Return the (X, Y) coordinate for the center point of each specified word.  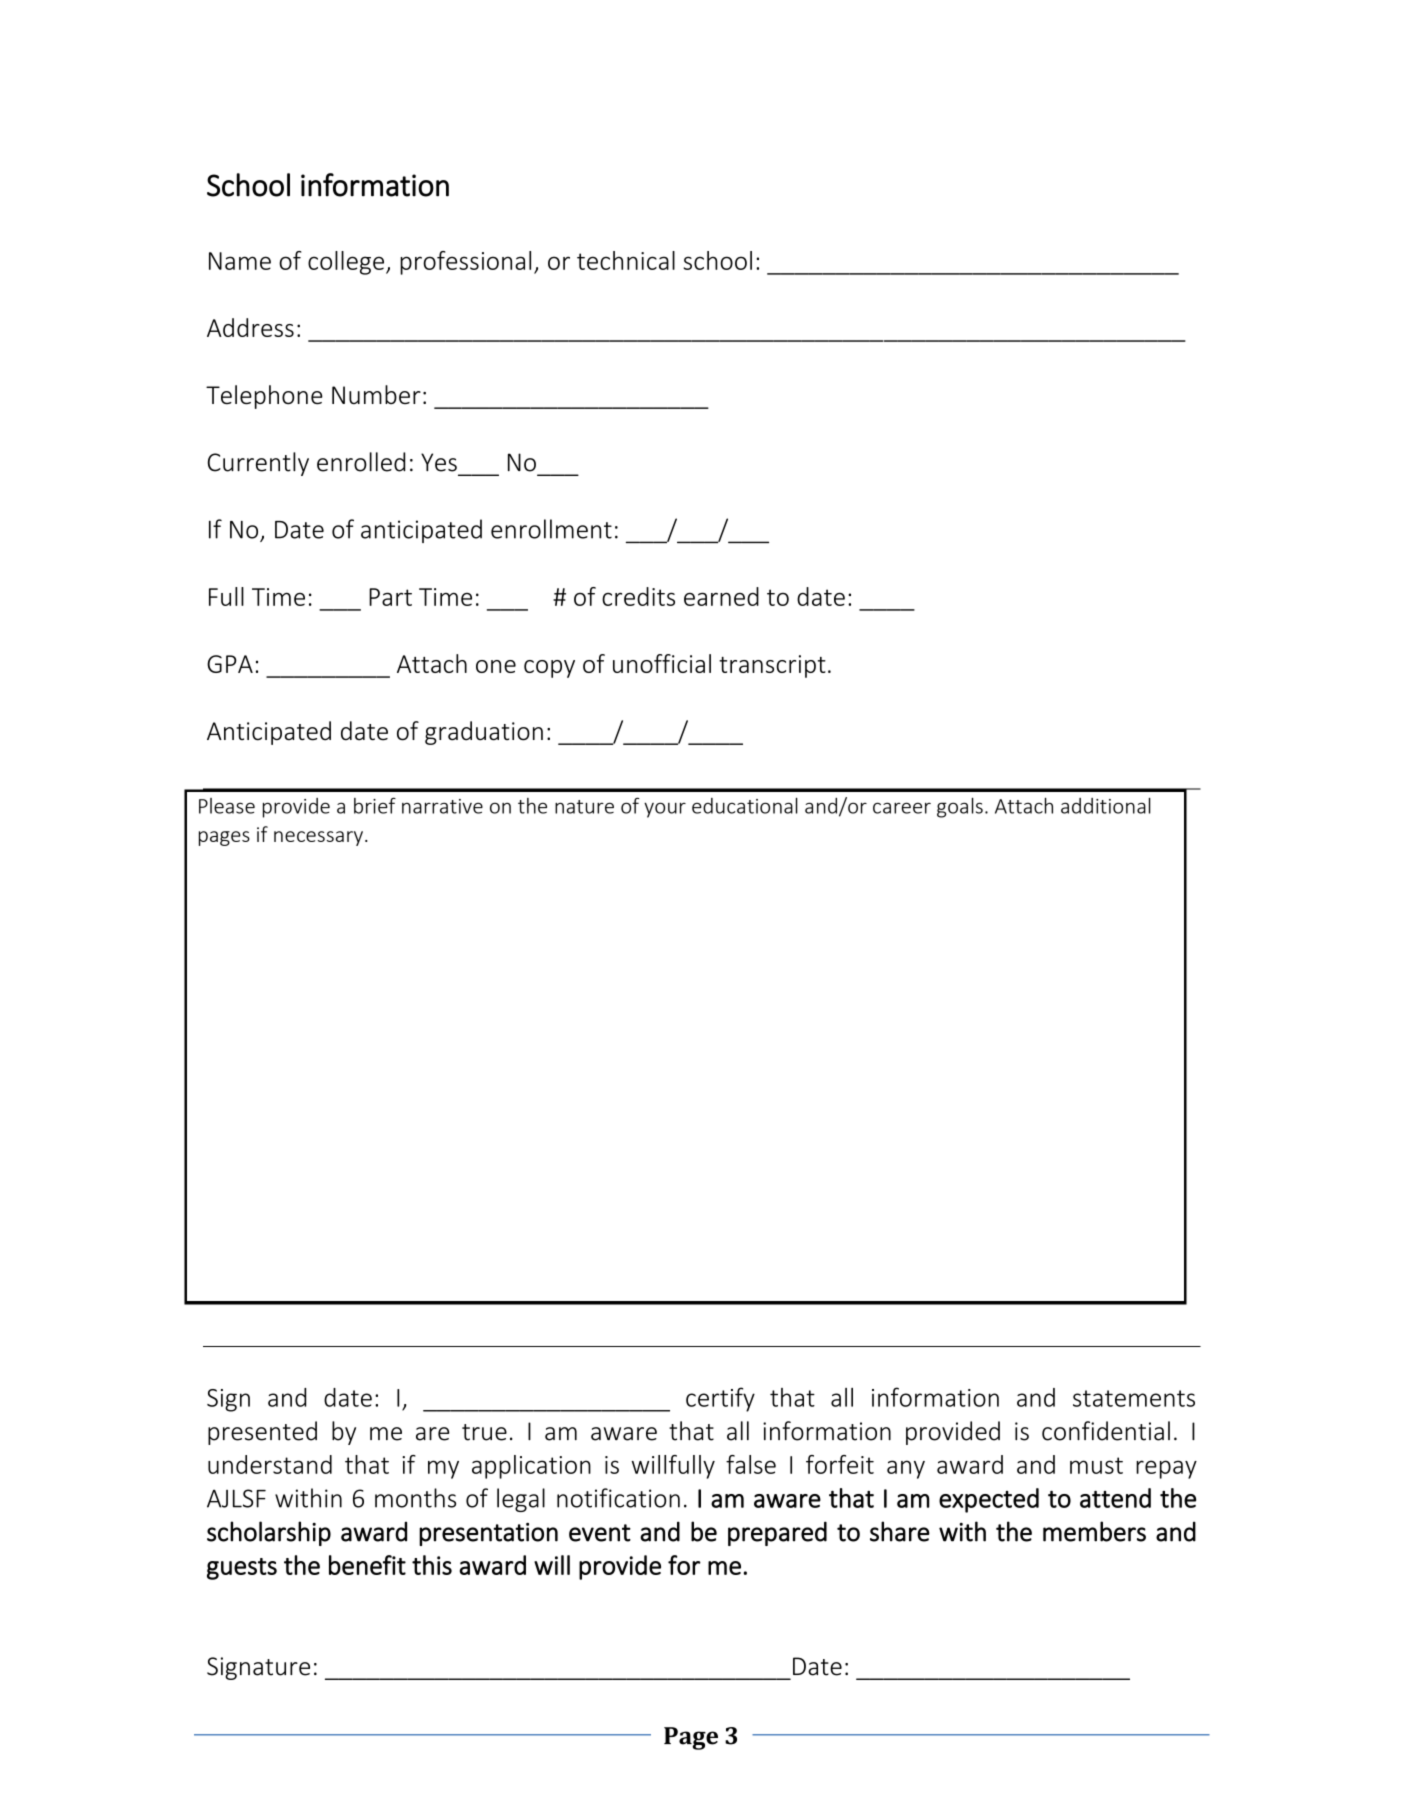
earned (721, 596)
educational (745, 806)
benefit (367, 1565)
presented (262, 1433)
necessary (320, 838)
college (347, 263)
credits (638, 596)
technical (626, 260)
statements (1134, 1398)
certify (720, 1399)
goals (960, 808)
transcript (772, 666)
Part (390, 597)
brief (375, 805)
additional (1106, 806)
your (665, 810)
